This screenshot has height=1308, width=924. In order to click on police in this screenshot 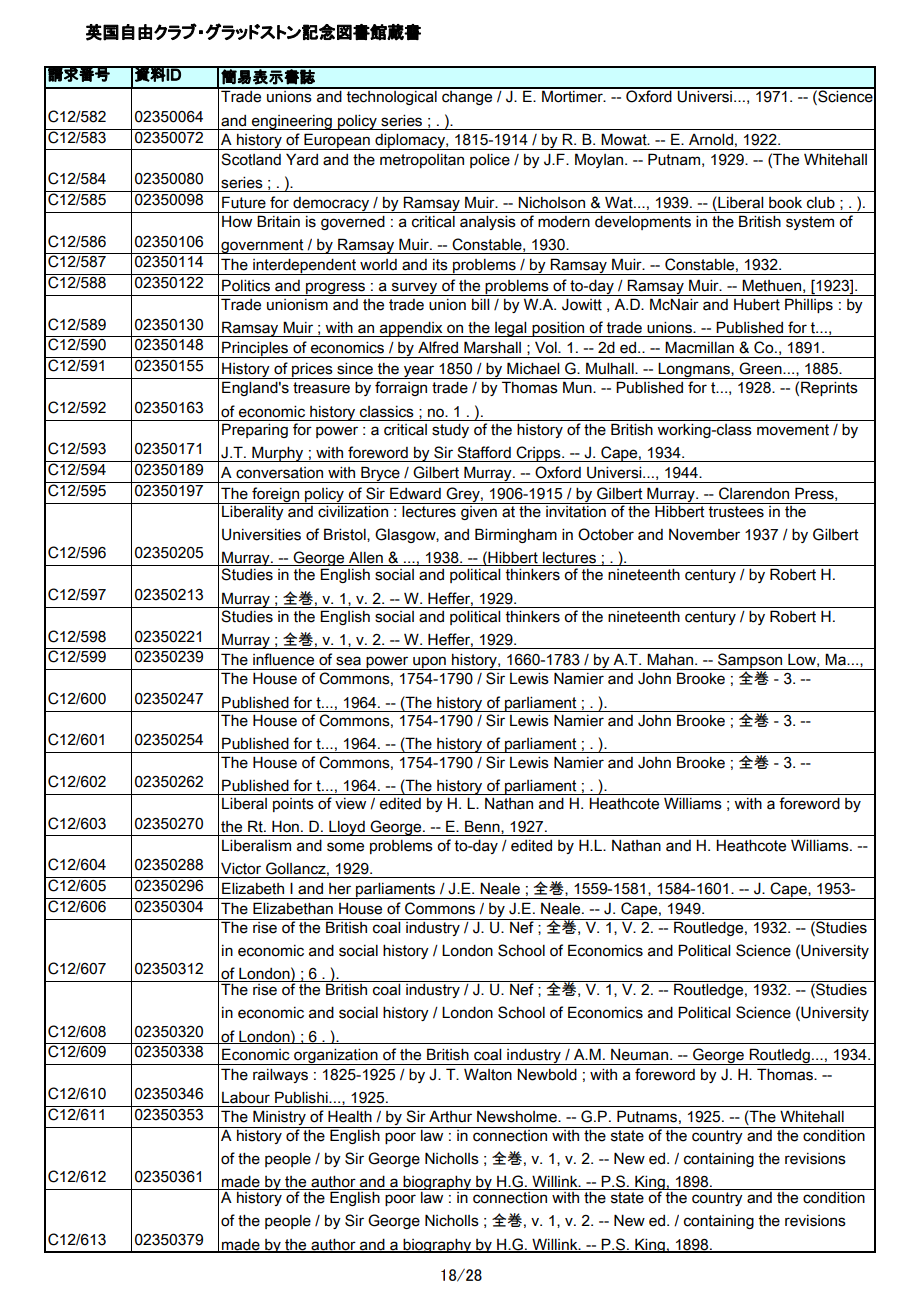, I will do `click(490, 160)`.
